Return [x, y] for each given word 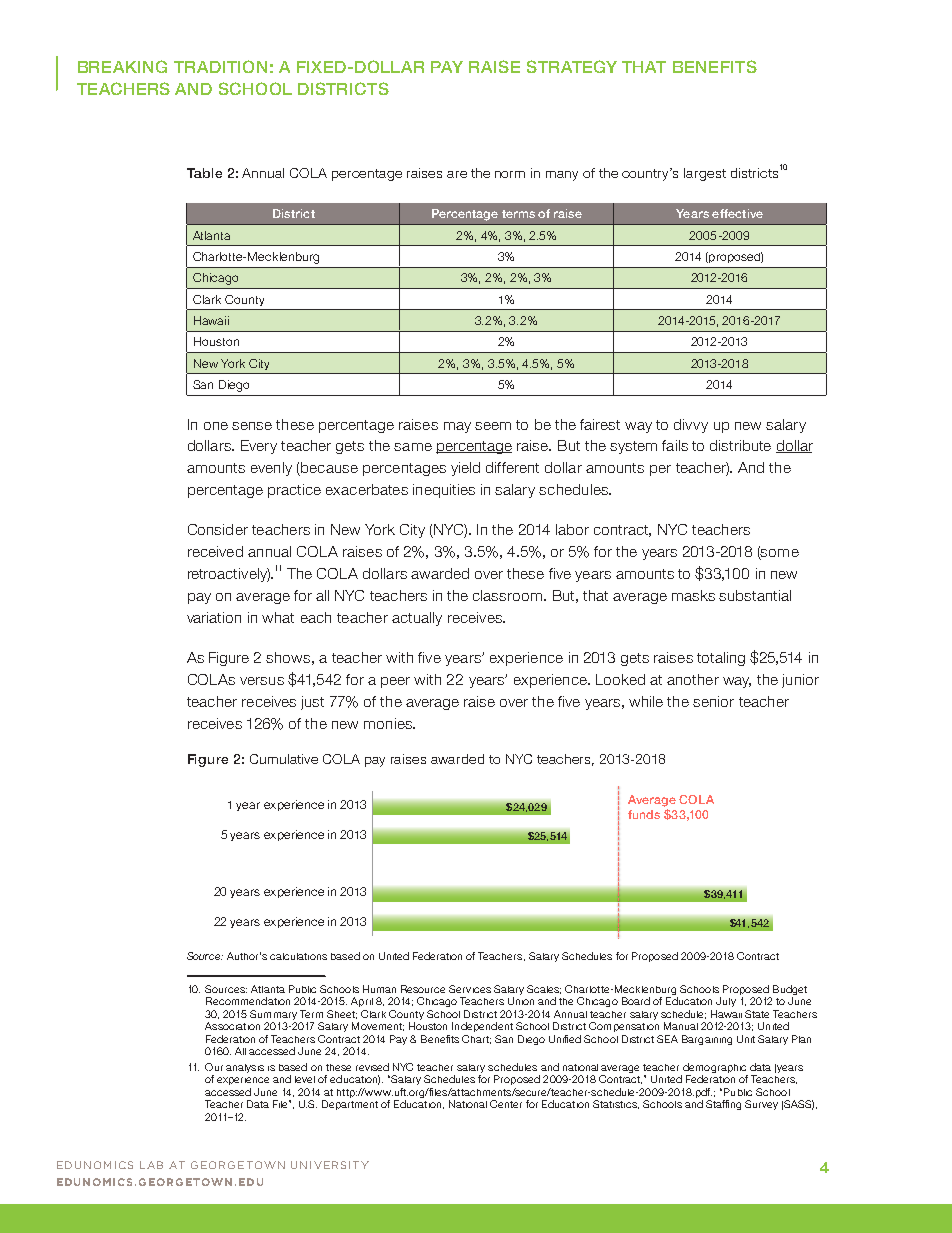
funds [644, 814]
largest [705, 174]
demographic [714, 1068]
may [457, 427]
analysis [245, 1068]
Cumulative [284, 759]
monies [389, 723]
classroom [509, 595]
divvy [691, 426]
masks [693, 595]
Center [506, 1104]
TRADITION [220, 66]
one [216, 426]
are [457, 174]
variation [214, 617]
